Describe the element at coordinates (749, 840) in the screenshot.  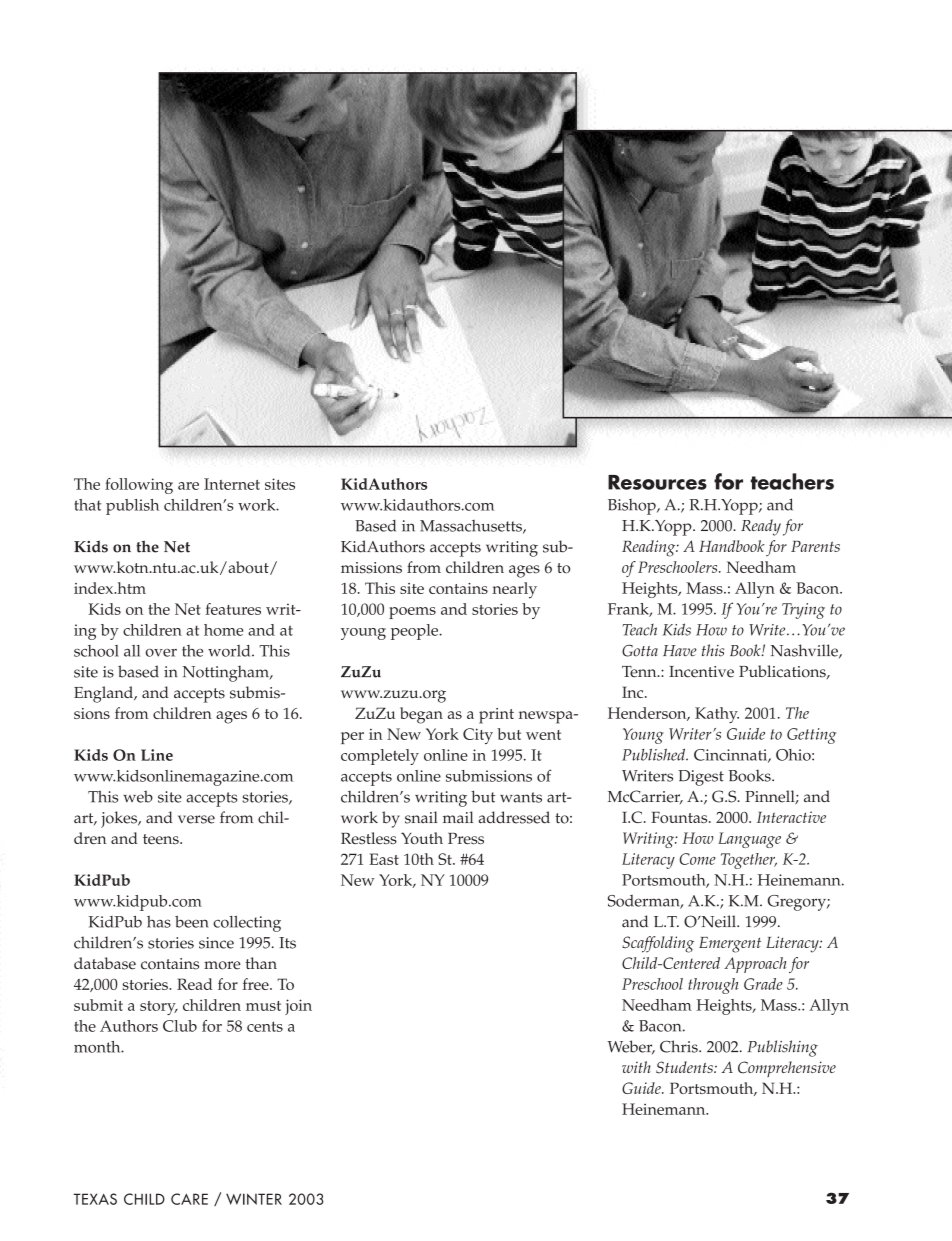
I see `Language` at that location.
